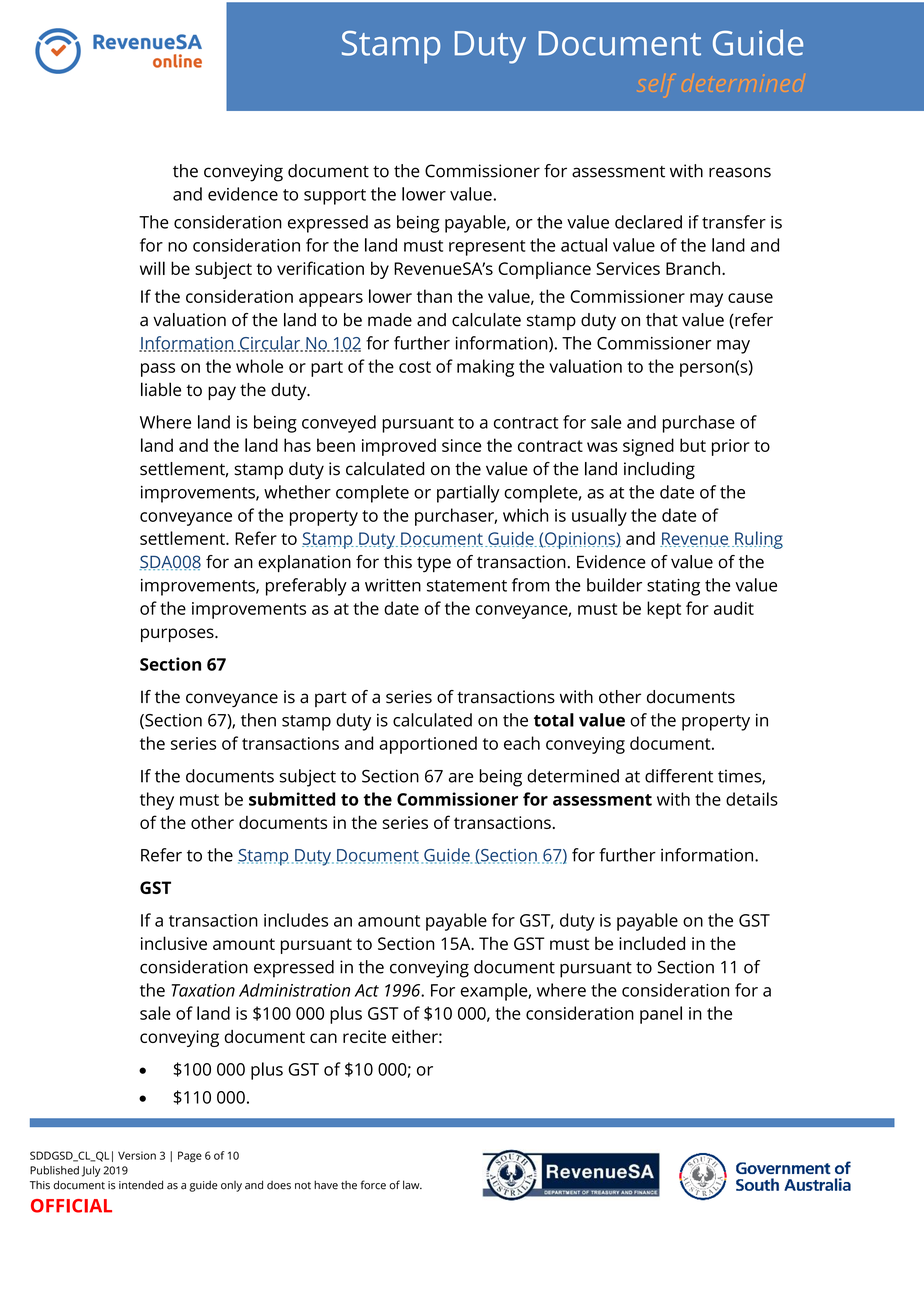 Image resolution: width=924 pixels, height=1308 pixels. I want to click on law, so click(412, 1185).
